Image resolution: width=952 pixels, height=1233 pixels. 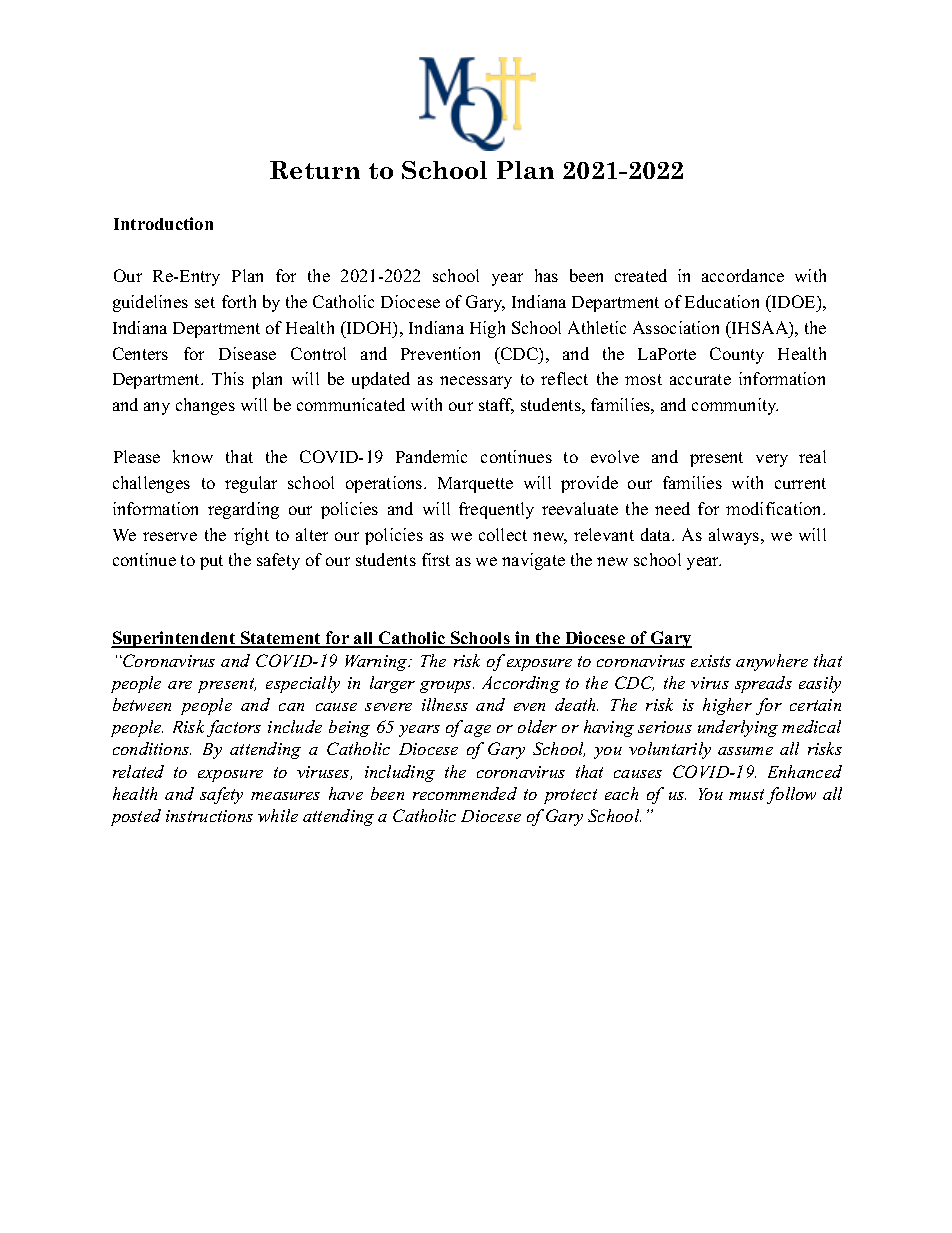 What do you see at coordinates (521, 684) in the screenshot?
I see `According` at bounding box center [521, 684].
